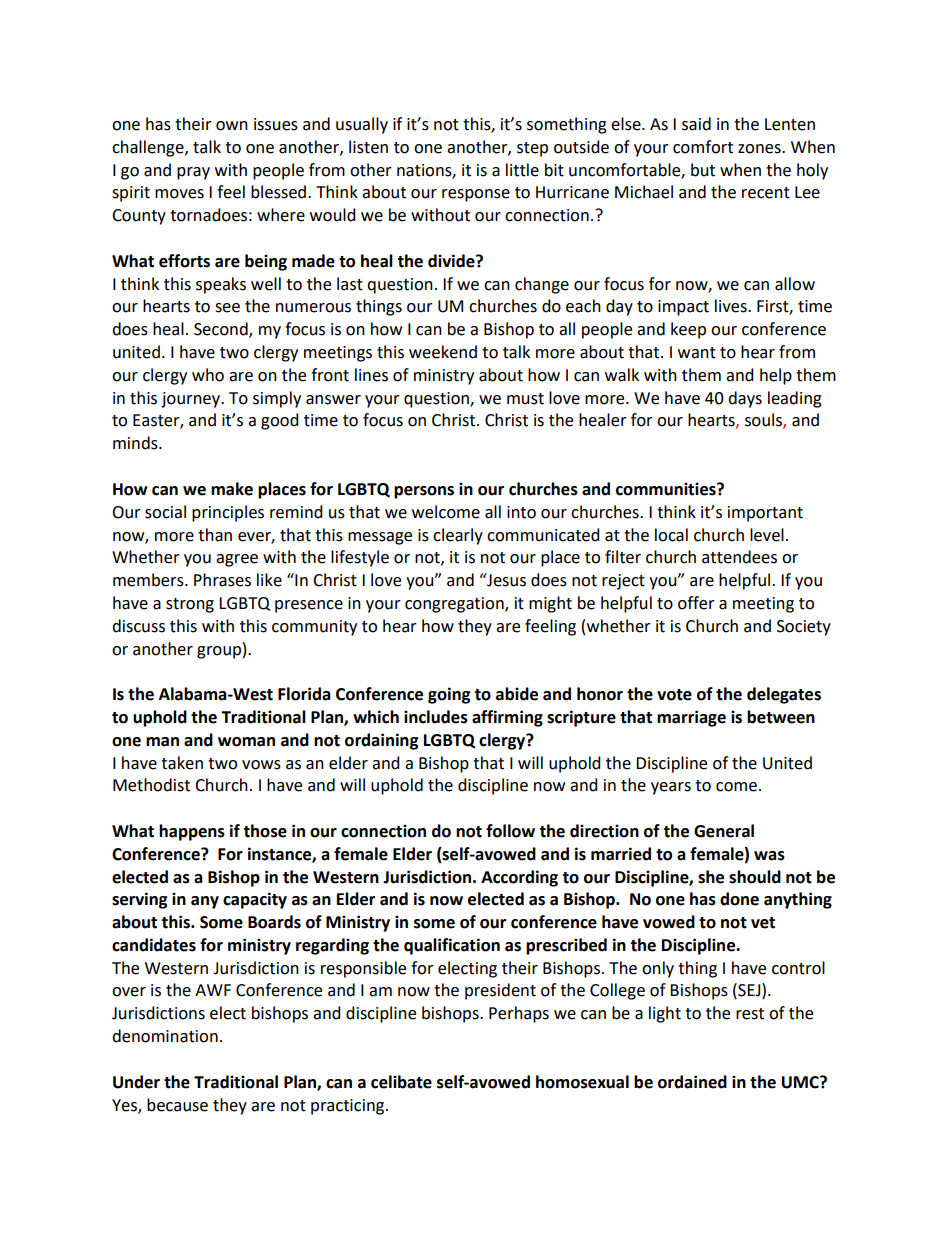 The height and width of the screenshot is (1233, 952). What do you see at coordinates (671, 788) in the screenshot?
I see `years` at bounding box center [671, 788].
